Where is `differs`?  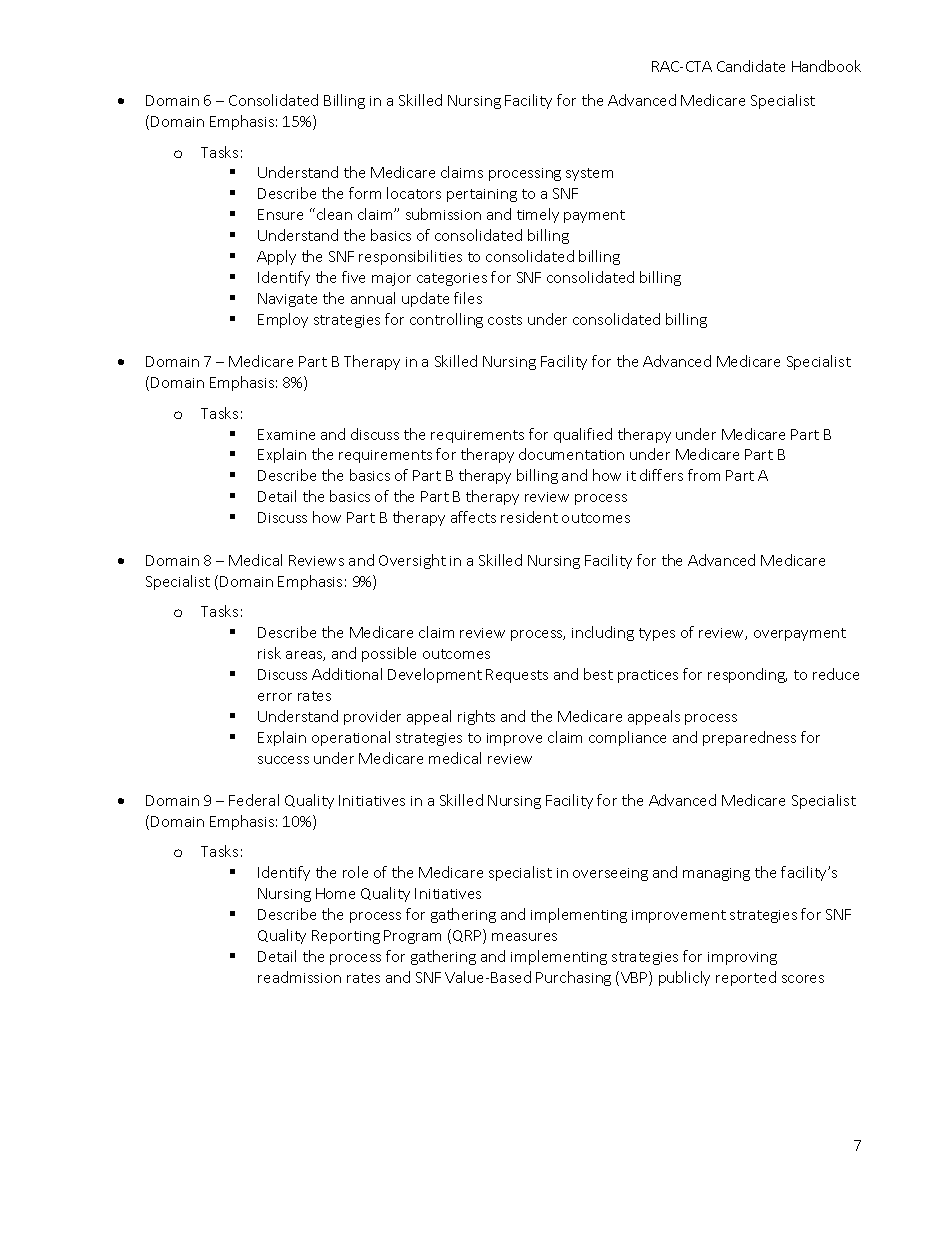
differs is located at coordinates (661, 475).
